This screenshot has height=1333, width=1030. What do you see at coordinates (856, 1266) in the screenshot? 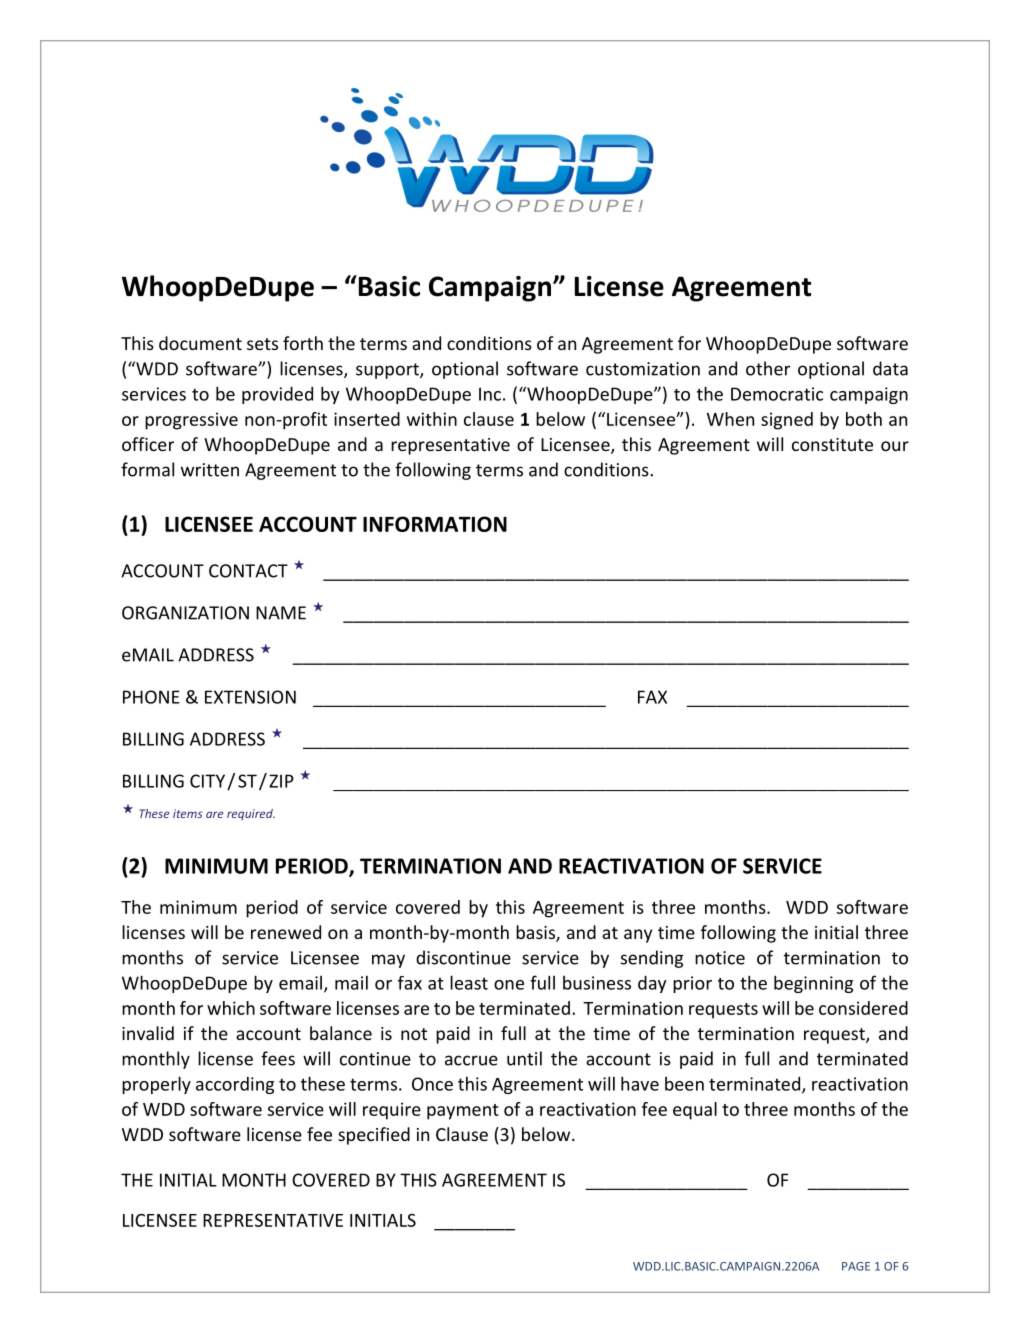
I see `PAGE` at bounding box center [856, 1266].
